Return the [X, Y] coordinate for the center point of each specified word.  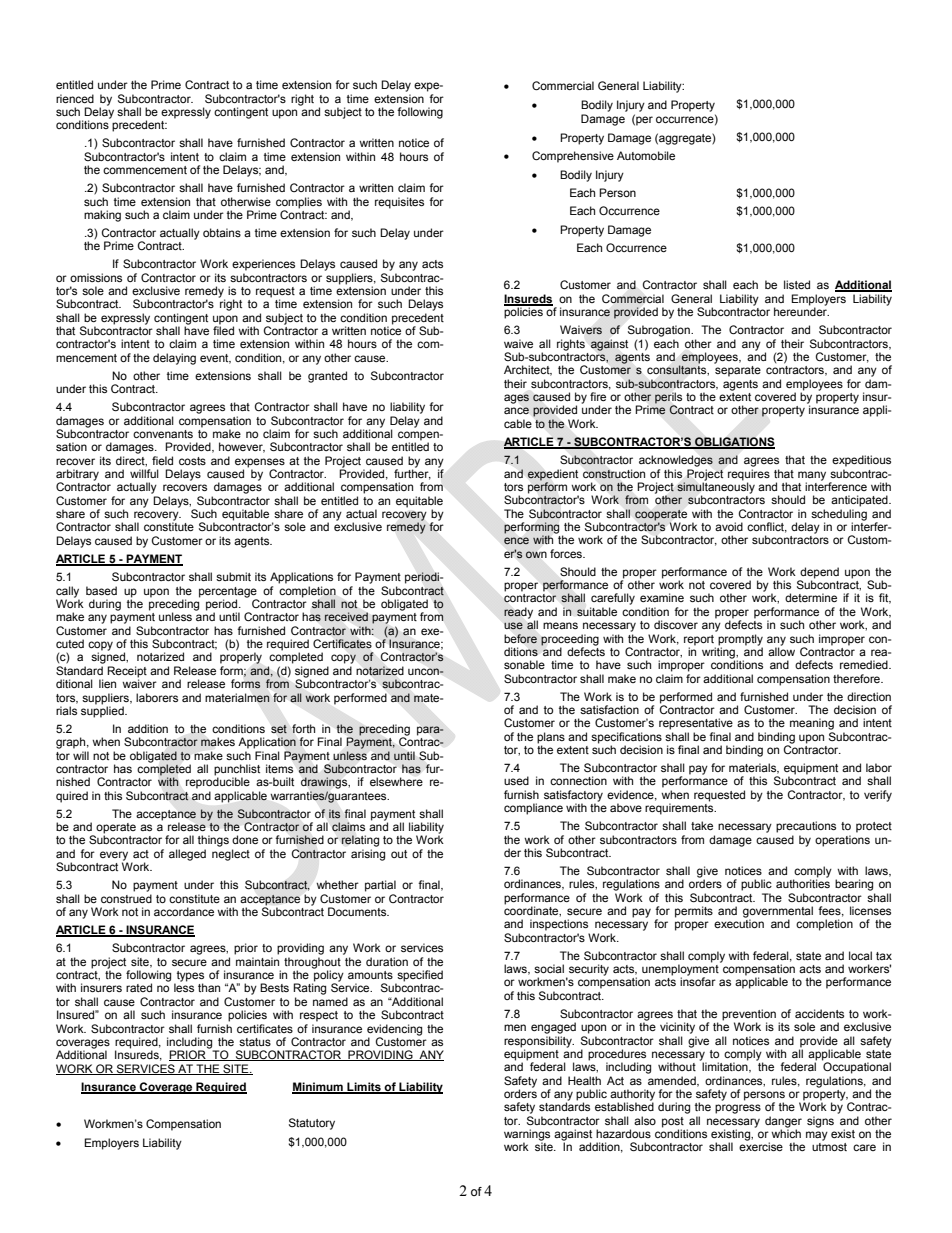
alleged [187, 855]
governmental [778, 913]
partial [380, 886]
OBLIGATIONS [734, 443]
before [520, 638]
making [102, 216]
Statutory [312, 1124]
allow [781, 650]
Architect [528, 370]
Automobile [646, 155]
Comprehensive [573, 157]
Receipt [127, 673]
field [162, 460]
